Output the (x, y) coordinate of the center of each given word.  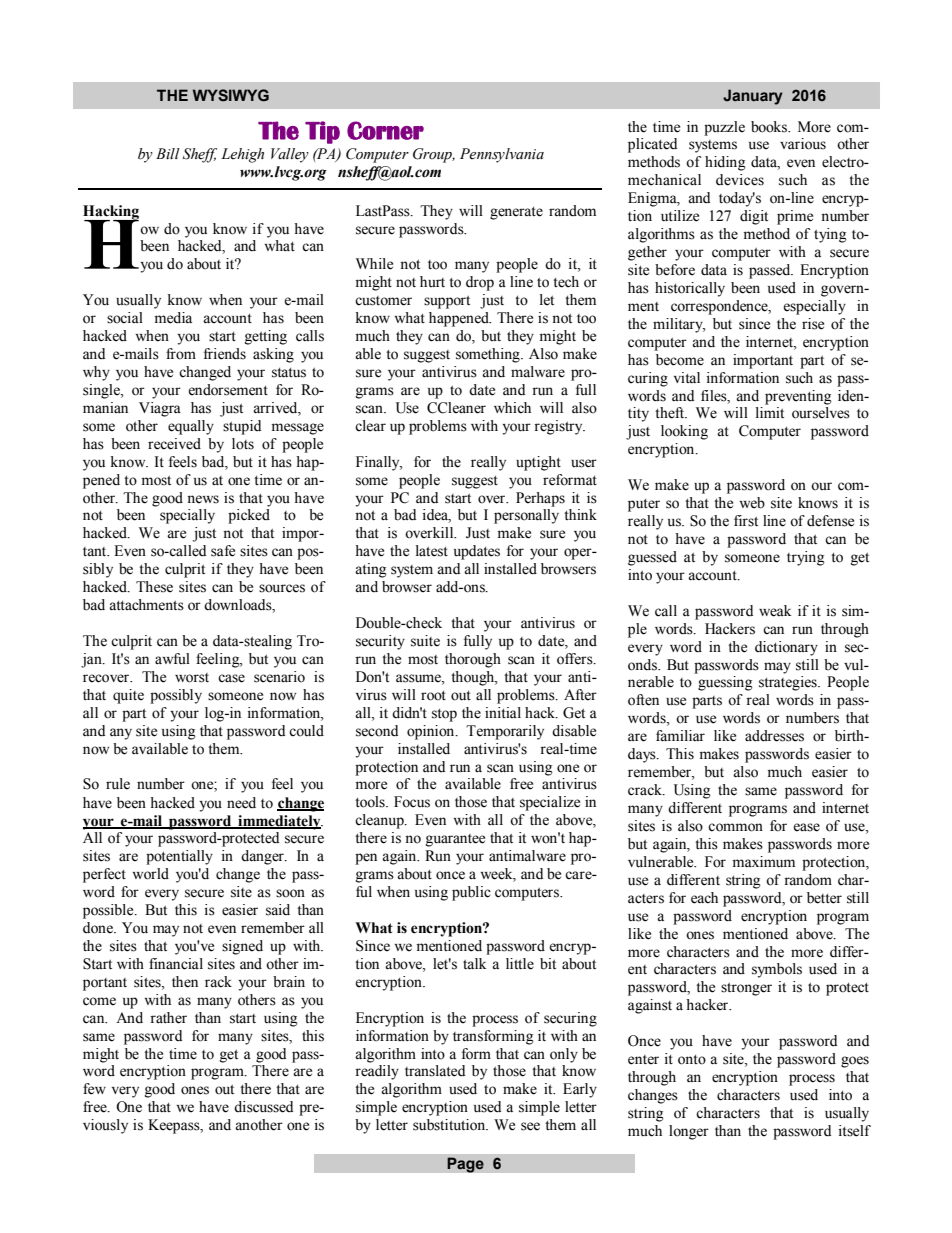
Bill (168, 153)
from (181, 354)
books (770, 127)
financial (176, 964)
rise (813, 324)
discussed (263, 1107)
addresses (774, 736)
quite (128, 696)
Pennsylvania (502, 155)
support (447, 302)
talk (475, 964)
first (746, 521)
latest (432, 551)
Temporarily (505, 732)
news (203, 499)
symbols (777, 970)
